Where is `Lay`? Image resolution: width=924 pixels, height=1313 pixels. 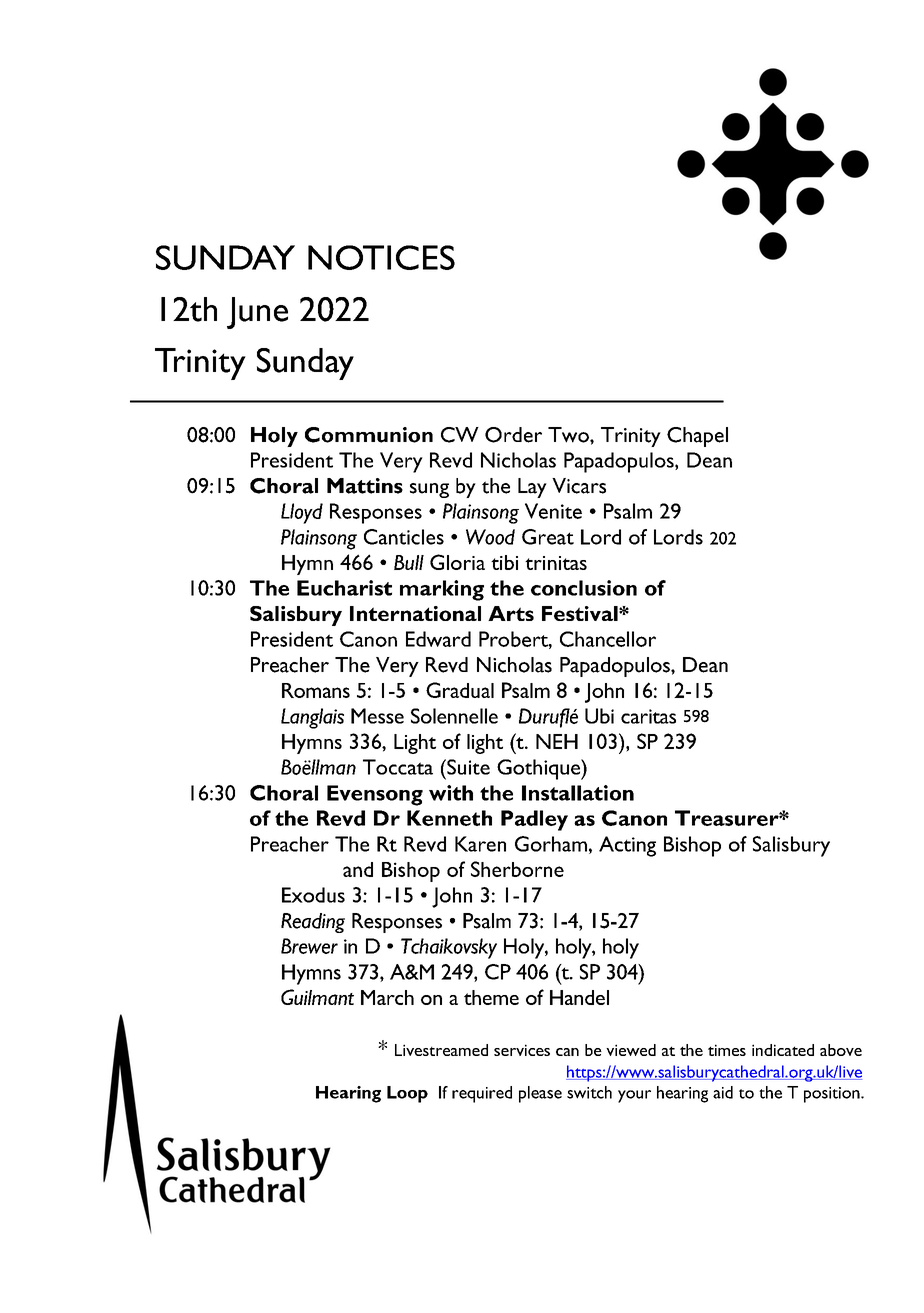
Lay is located at coordinates (532, 488).
